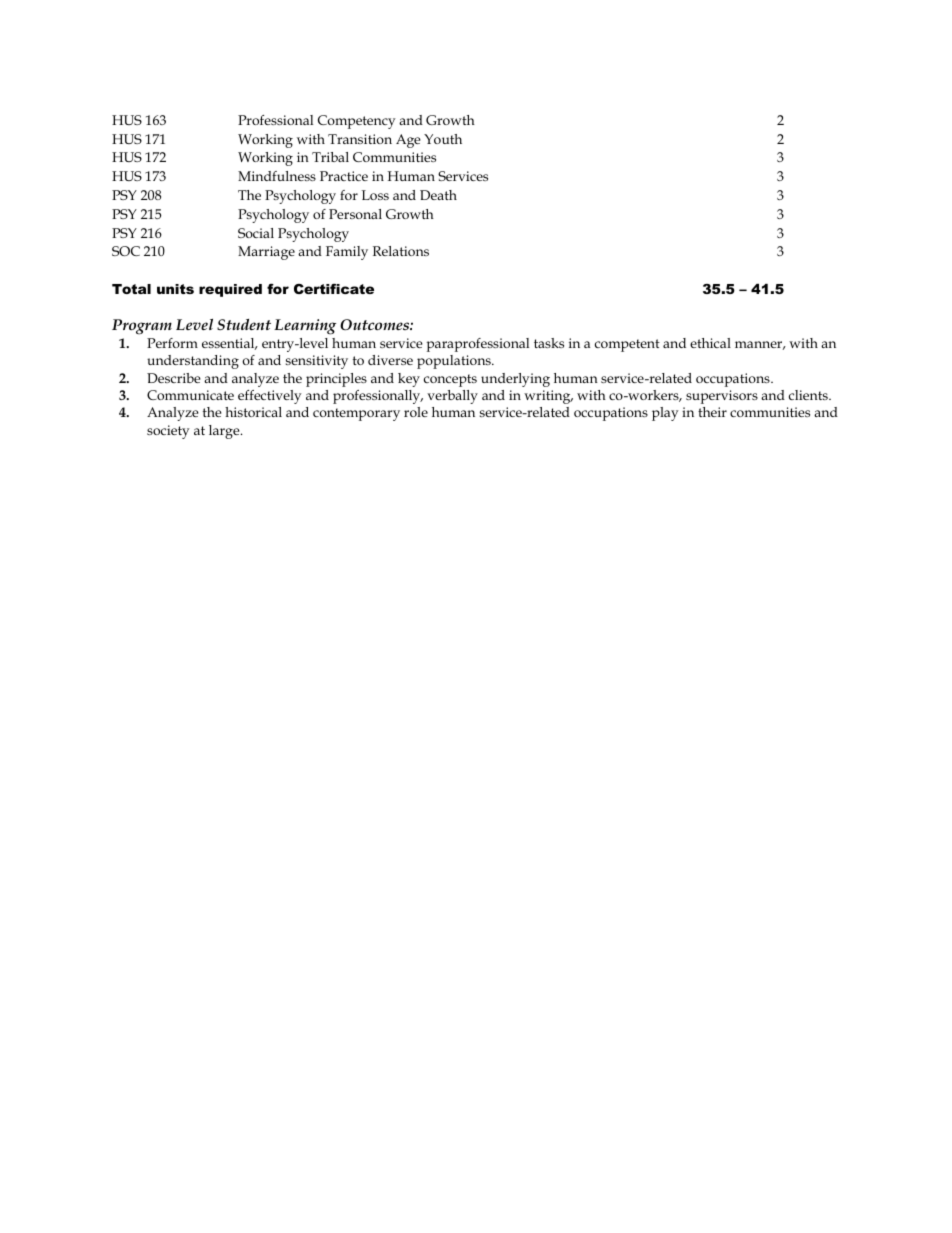 This screenshot has height=1233, width=952. Describe the element at coordinates (712, 412) in the screenshot. I see `their` at that location.
